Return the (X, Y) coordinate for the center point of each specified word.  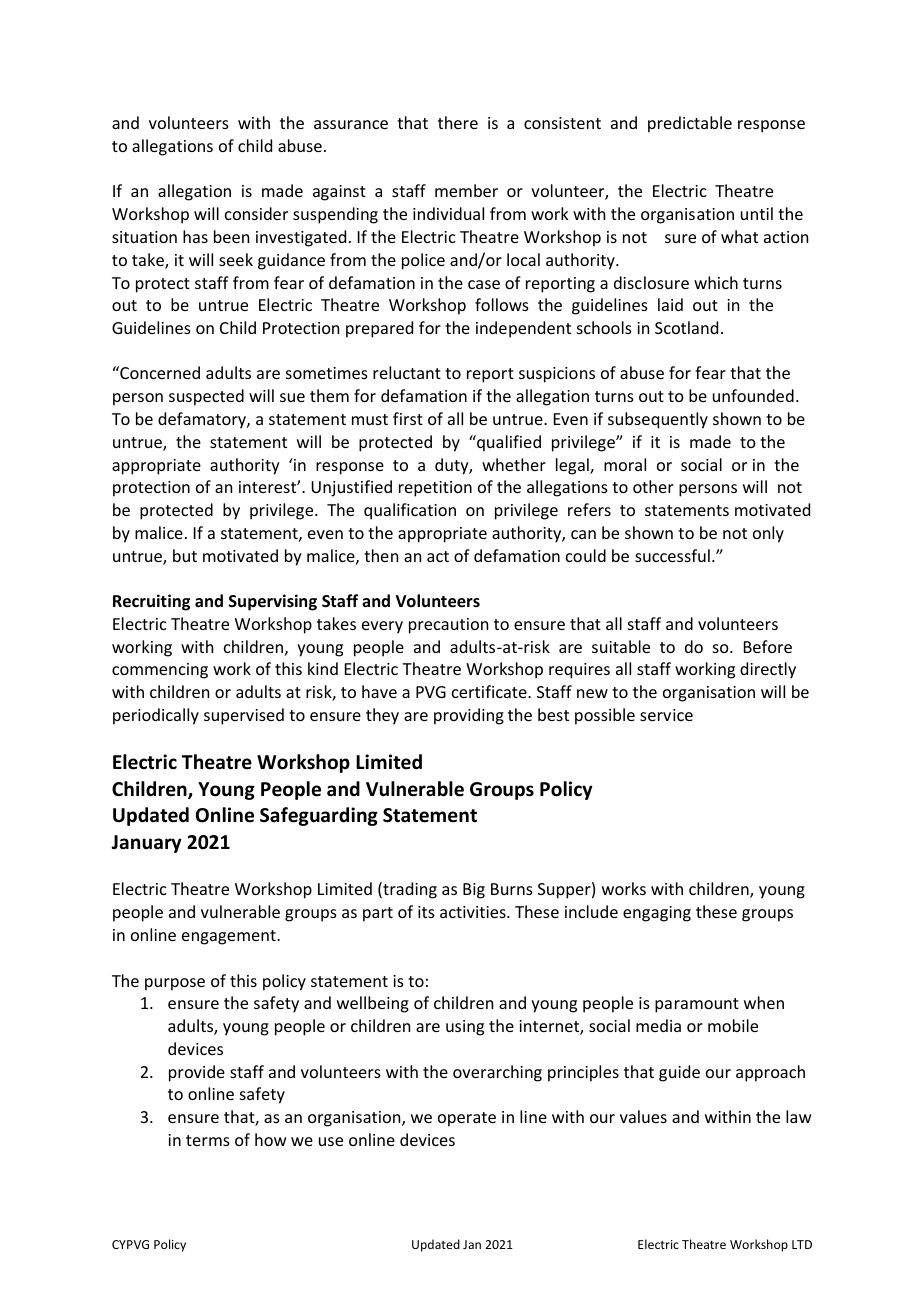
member (466, 190)
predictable (690, 124)
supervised (244, 716)
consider (256, 213)
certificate (490, 691)
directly (768, 670)
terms (208, 1140)
